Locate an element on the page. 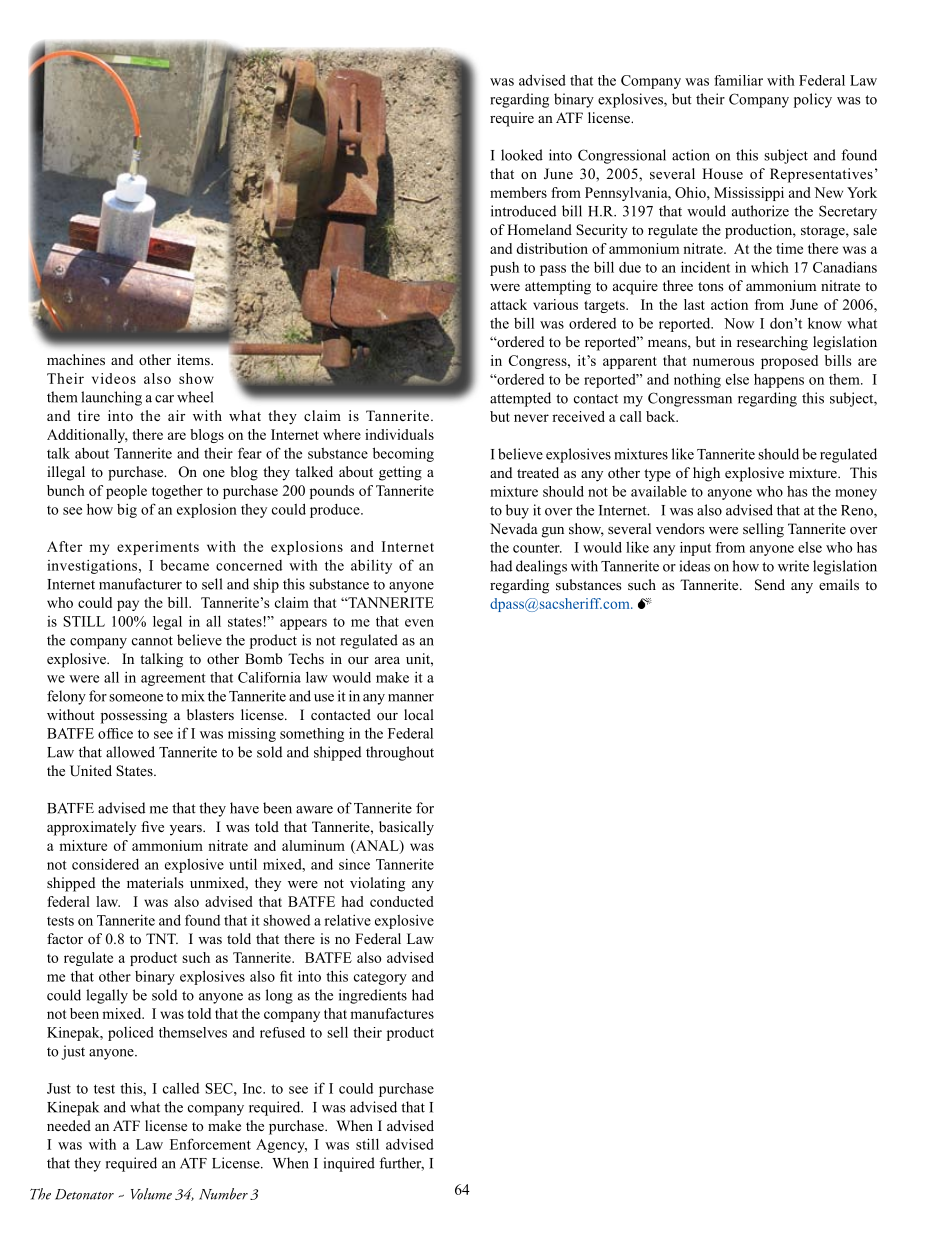 This document has height=1233, width=952. looked is located at coordinates (522, 155).
